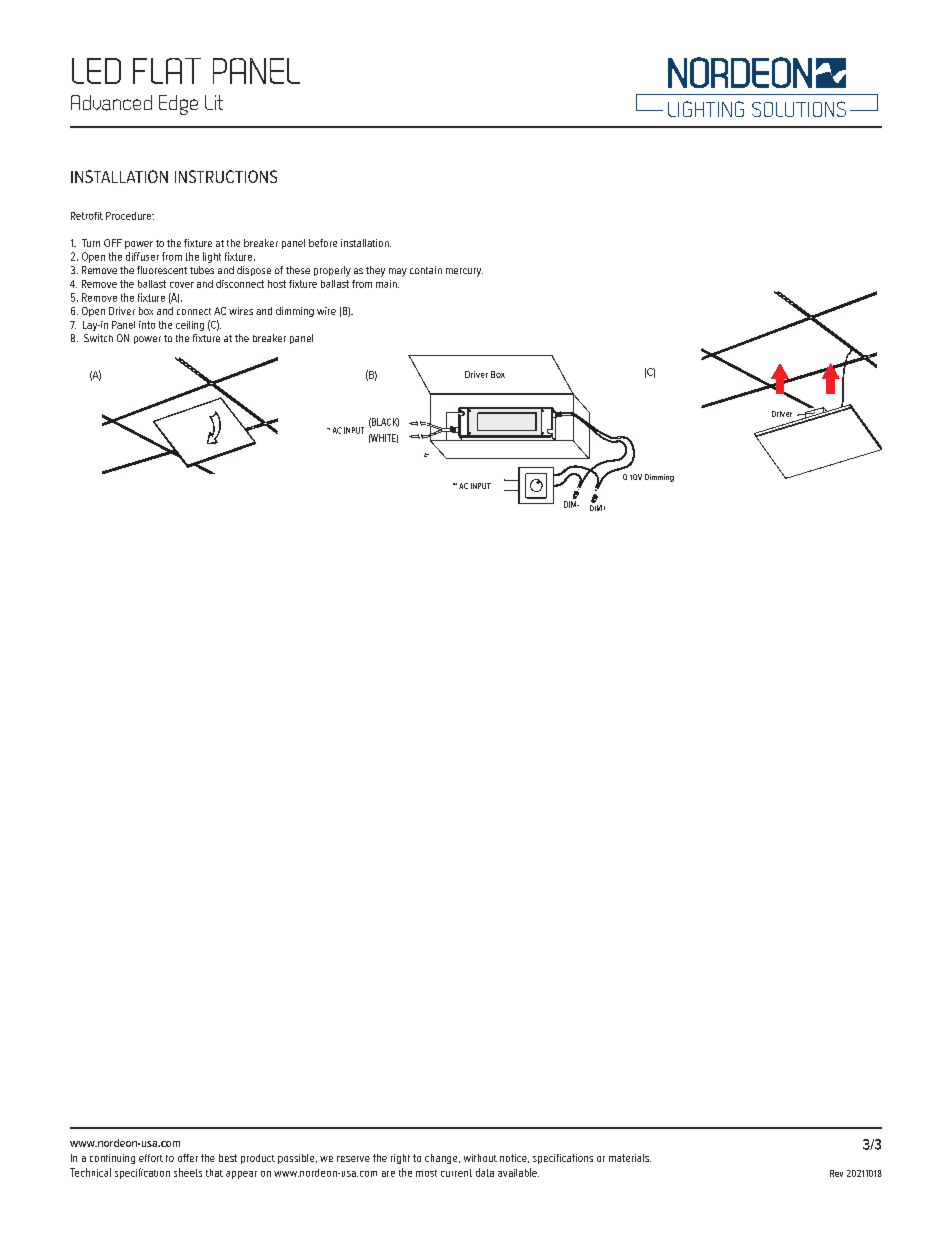  Describe the element at coordinates (398, 272) in the image. I see `may` at that location.
